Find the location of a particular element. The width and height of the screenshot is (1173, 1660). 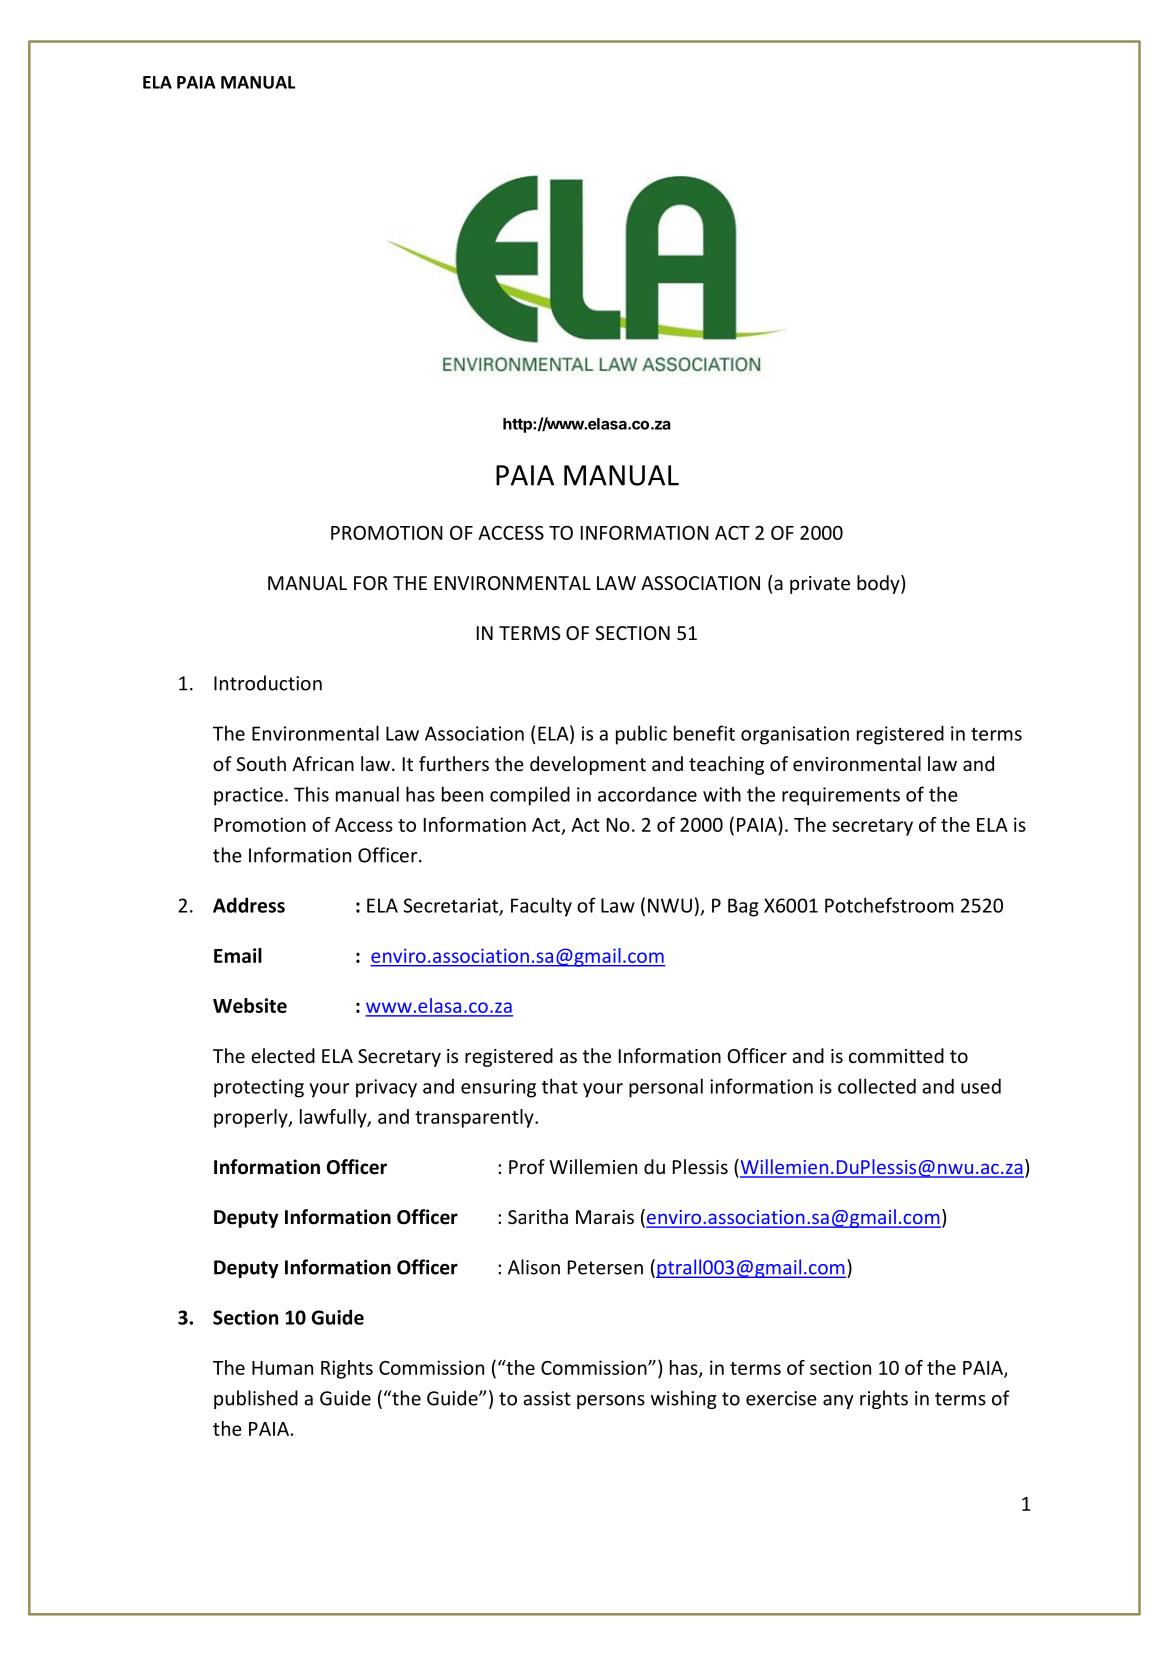

accordance is located at coordinates (647, 794).
